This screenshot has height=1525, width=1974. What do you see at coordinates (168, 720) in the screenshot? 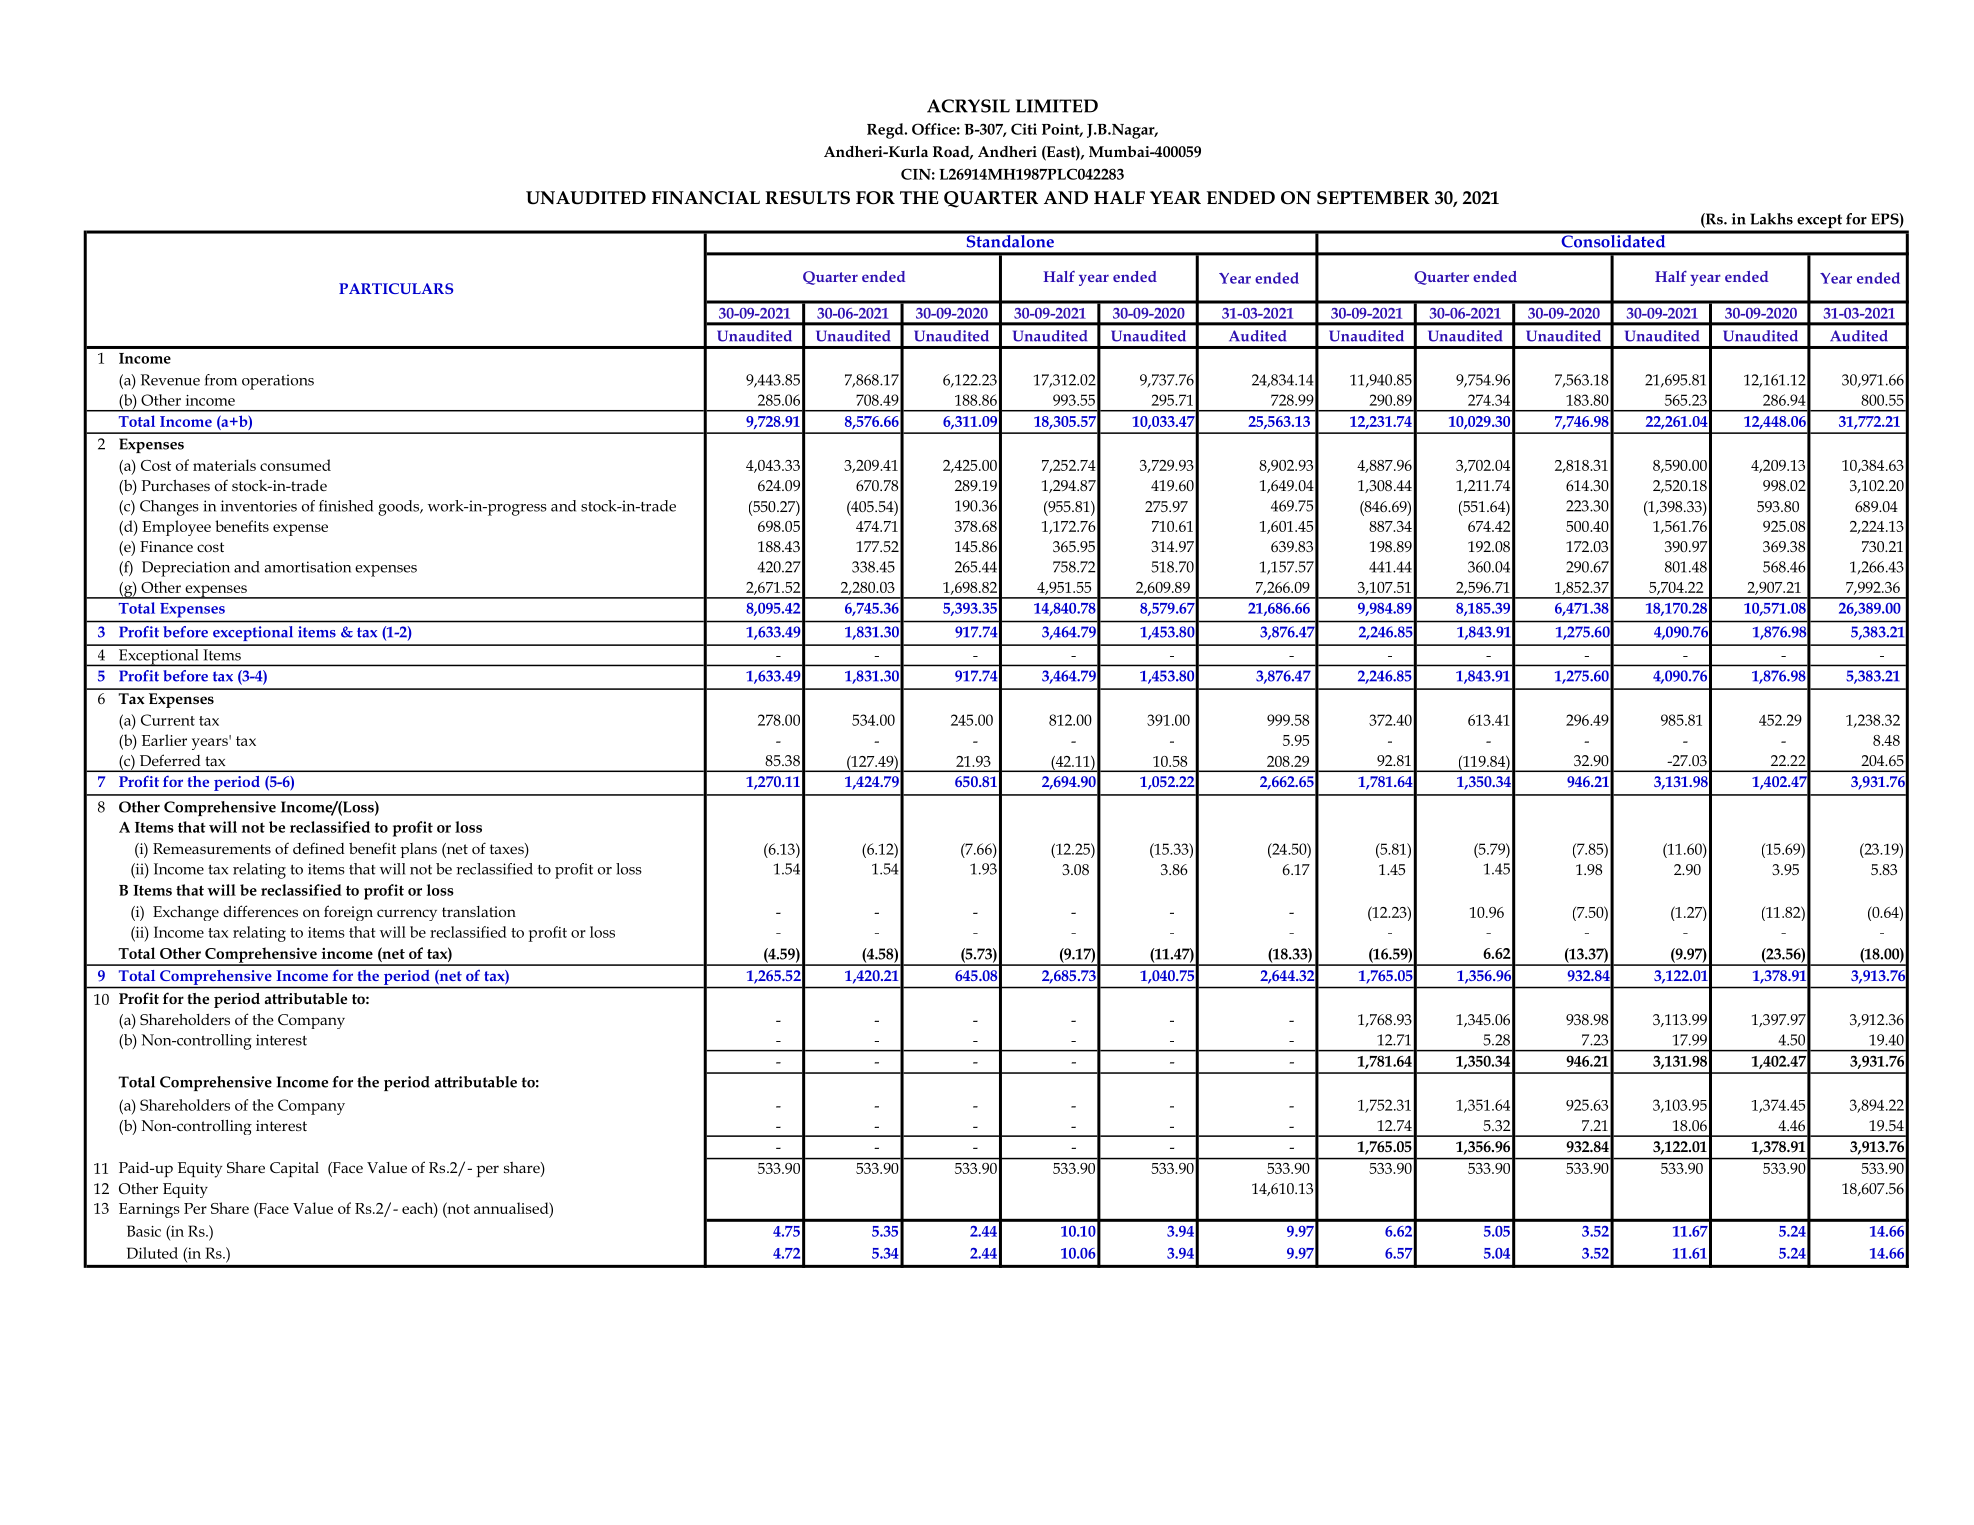
I see `Current` at bounding box center [168, 720].
